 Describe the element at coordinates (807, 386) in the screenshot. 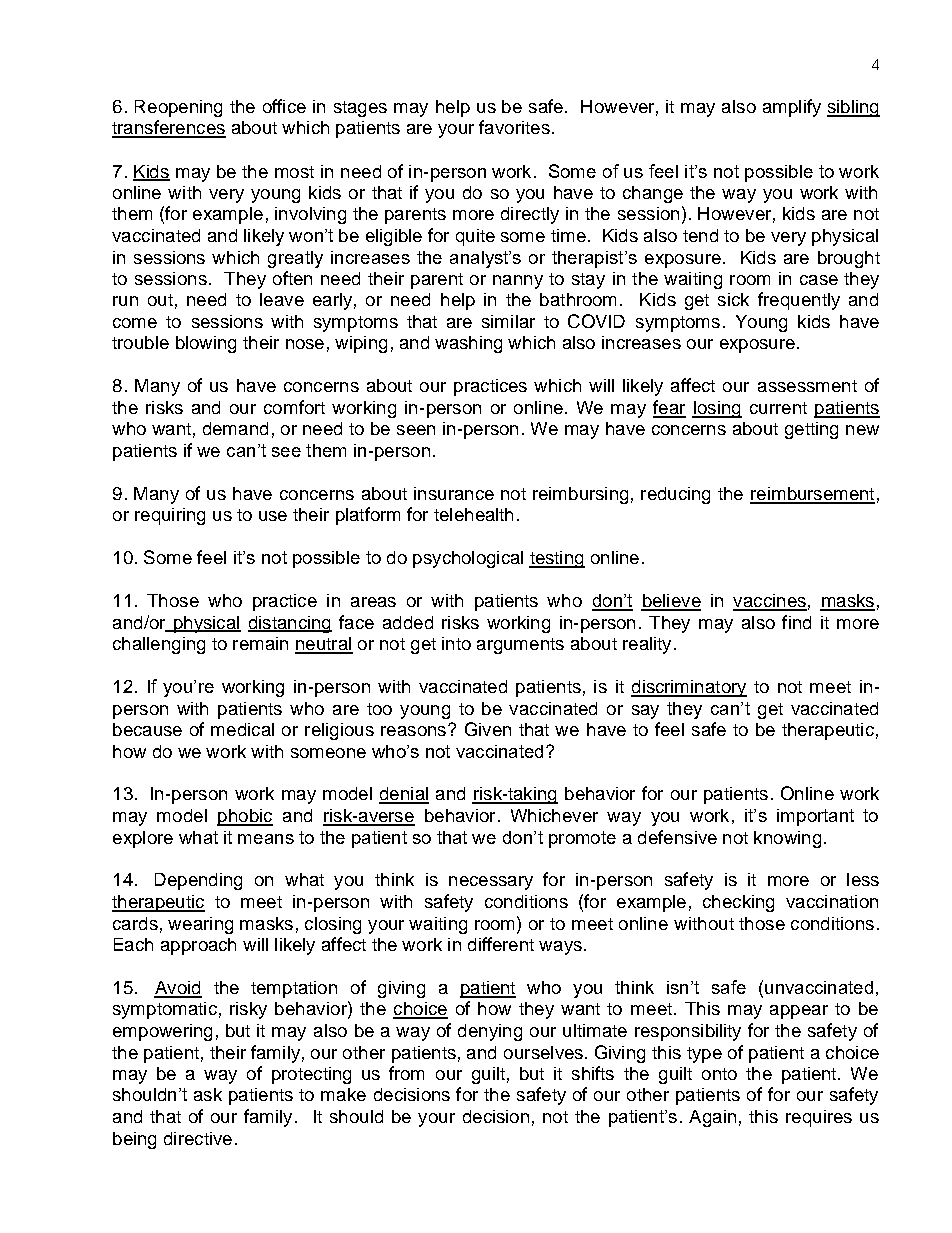

I see `assessment` at that location.
